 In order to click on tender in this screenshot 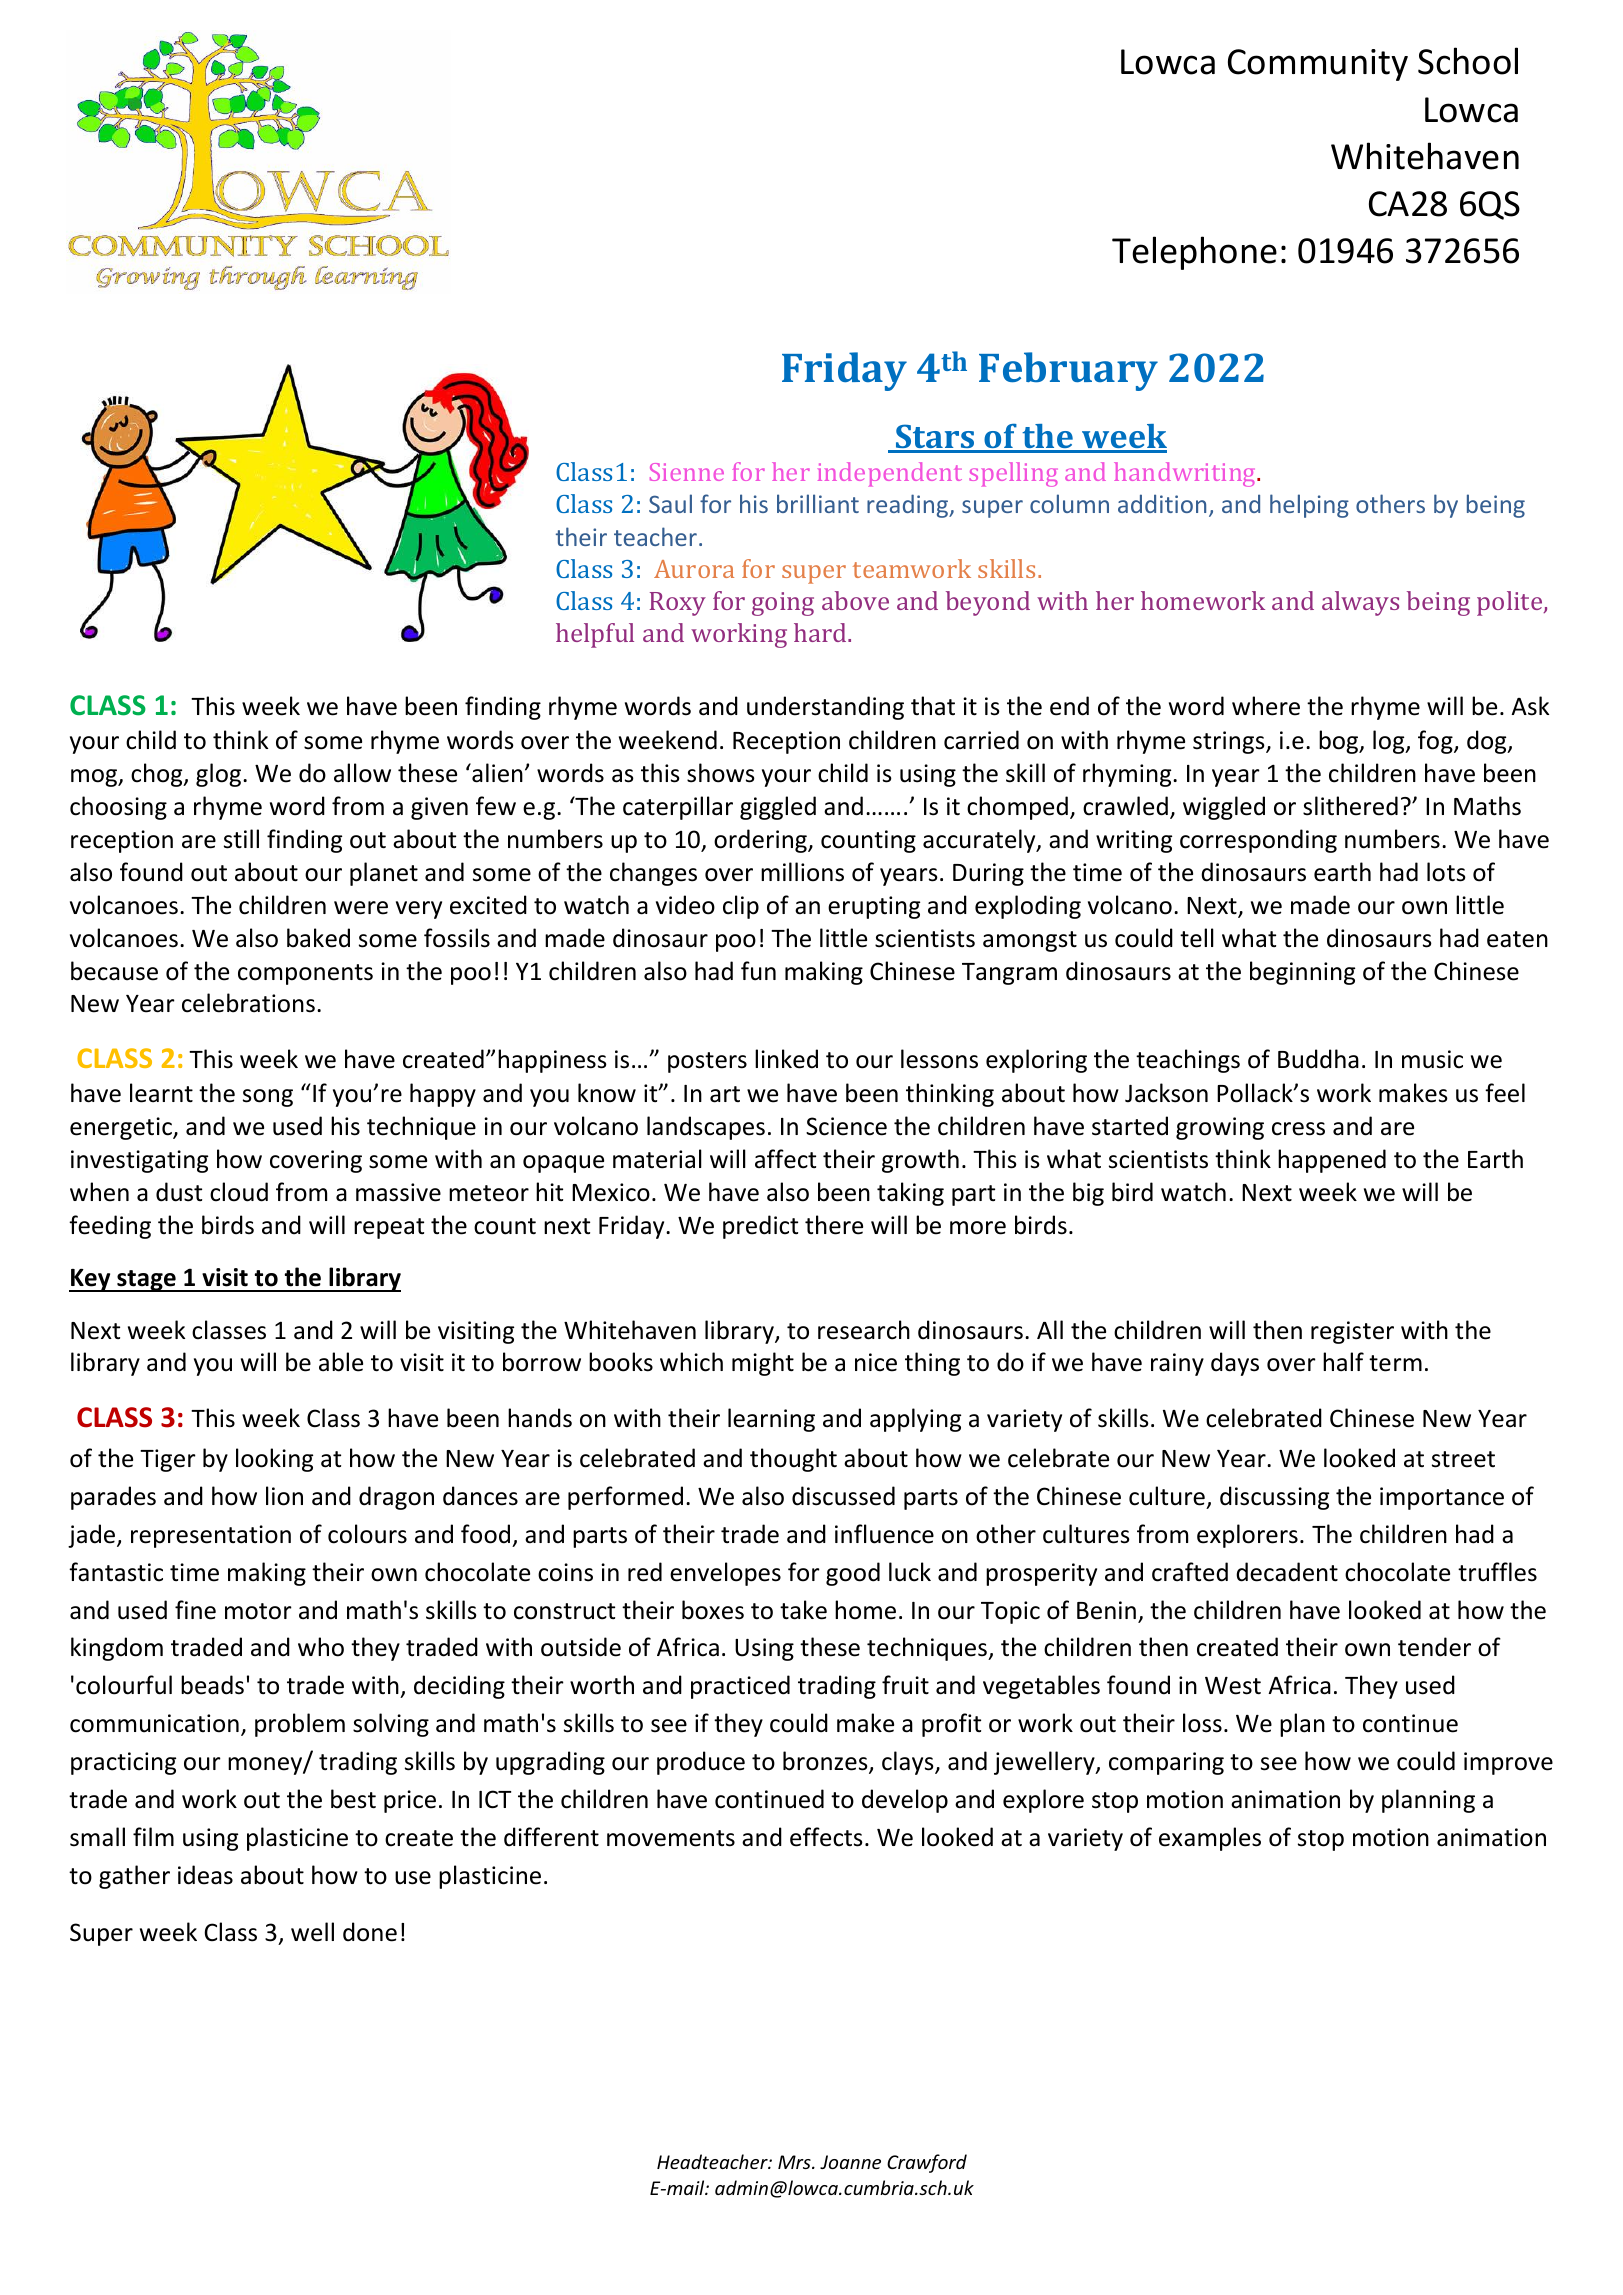, I will do `click(1434, 1647)`.
